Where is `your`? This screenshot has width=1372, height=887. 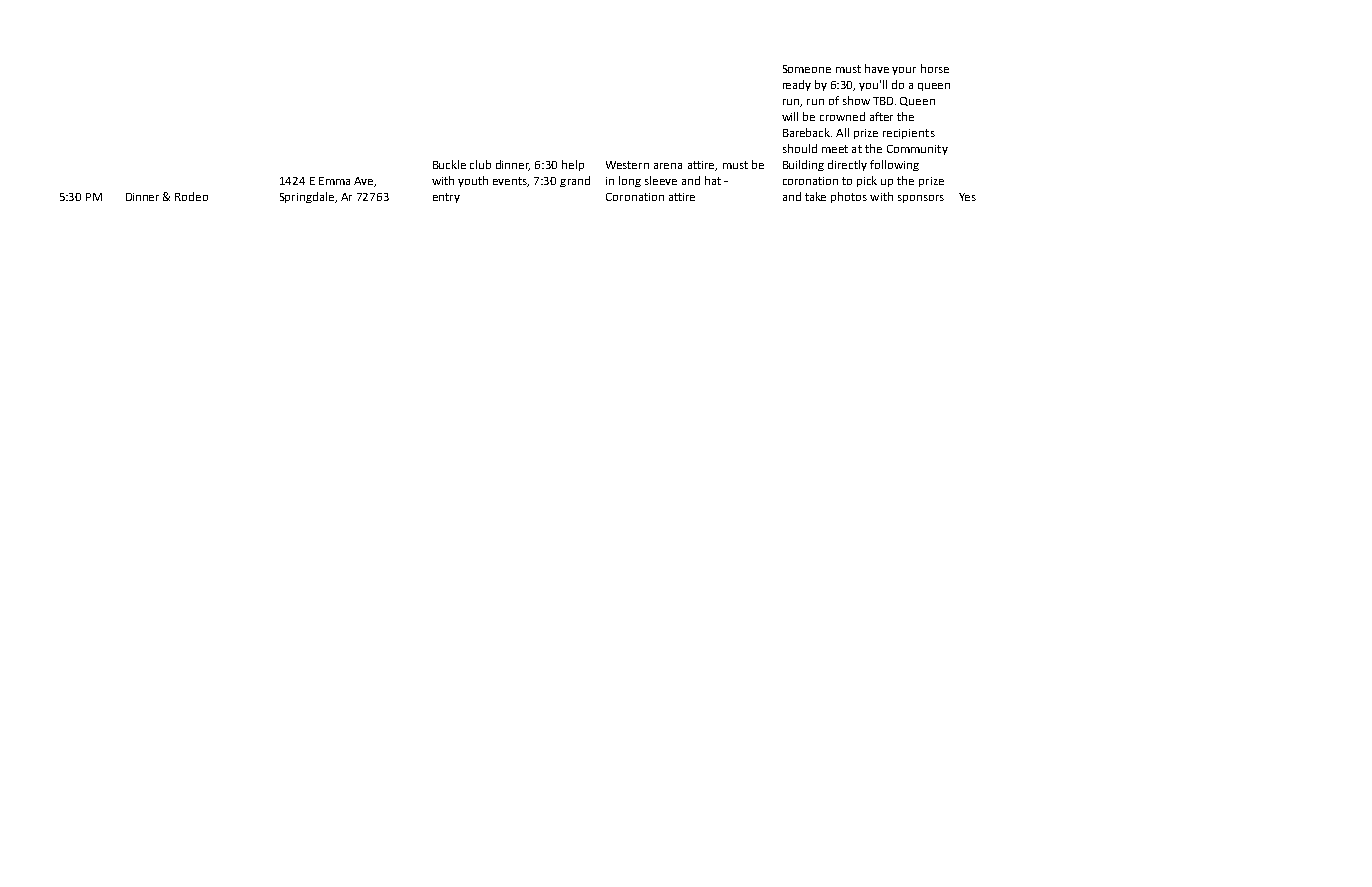
your is located at coordinates (904, 71).
